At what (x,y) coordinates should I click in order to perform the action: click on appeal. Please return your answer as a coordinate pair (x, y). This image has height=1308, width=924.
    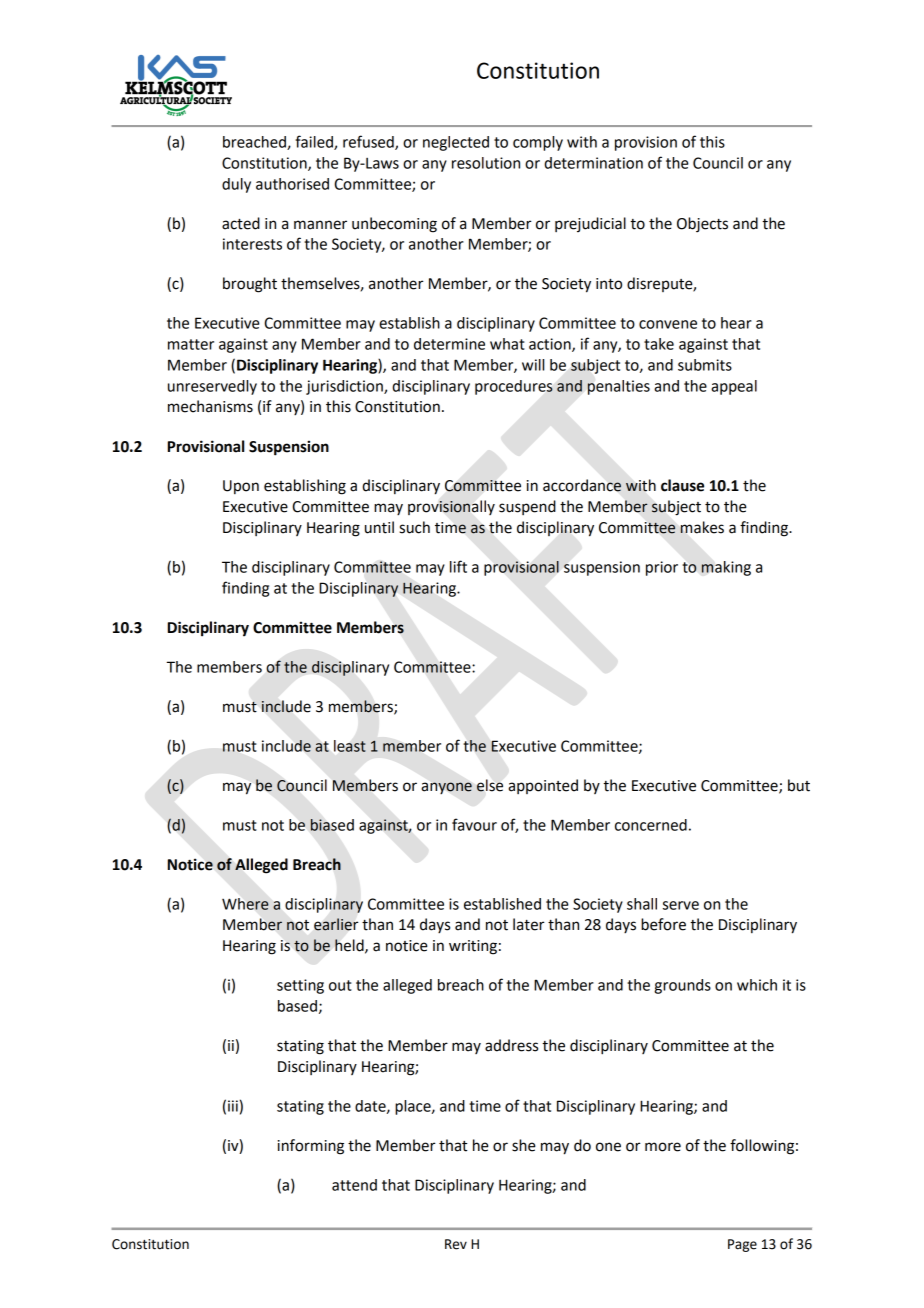
    Looking at the image, I should click on (734, 387).
